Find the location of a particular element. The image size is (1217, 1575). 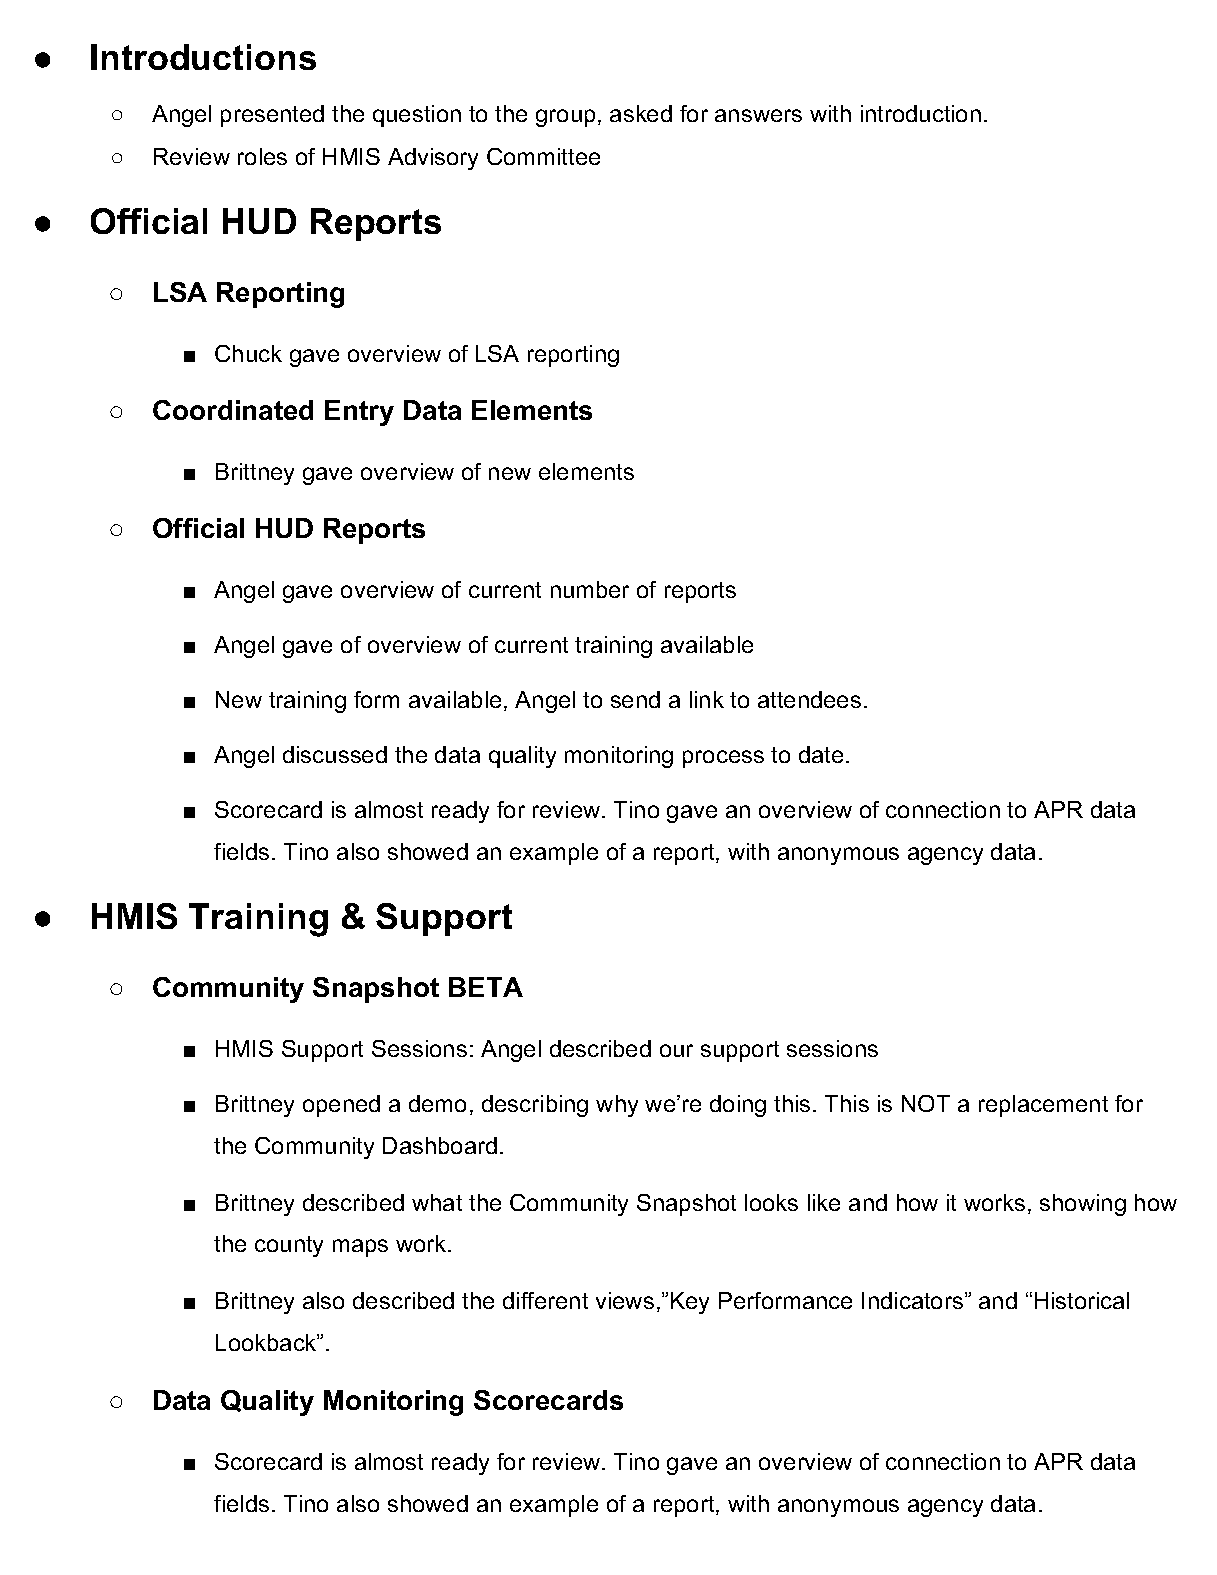

discussed is located at coordinates (335, 754).
